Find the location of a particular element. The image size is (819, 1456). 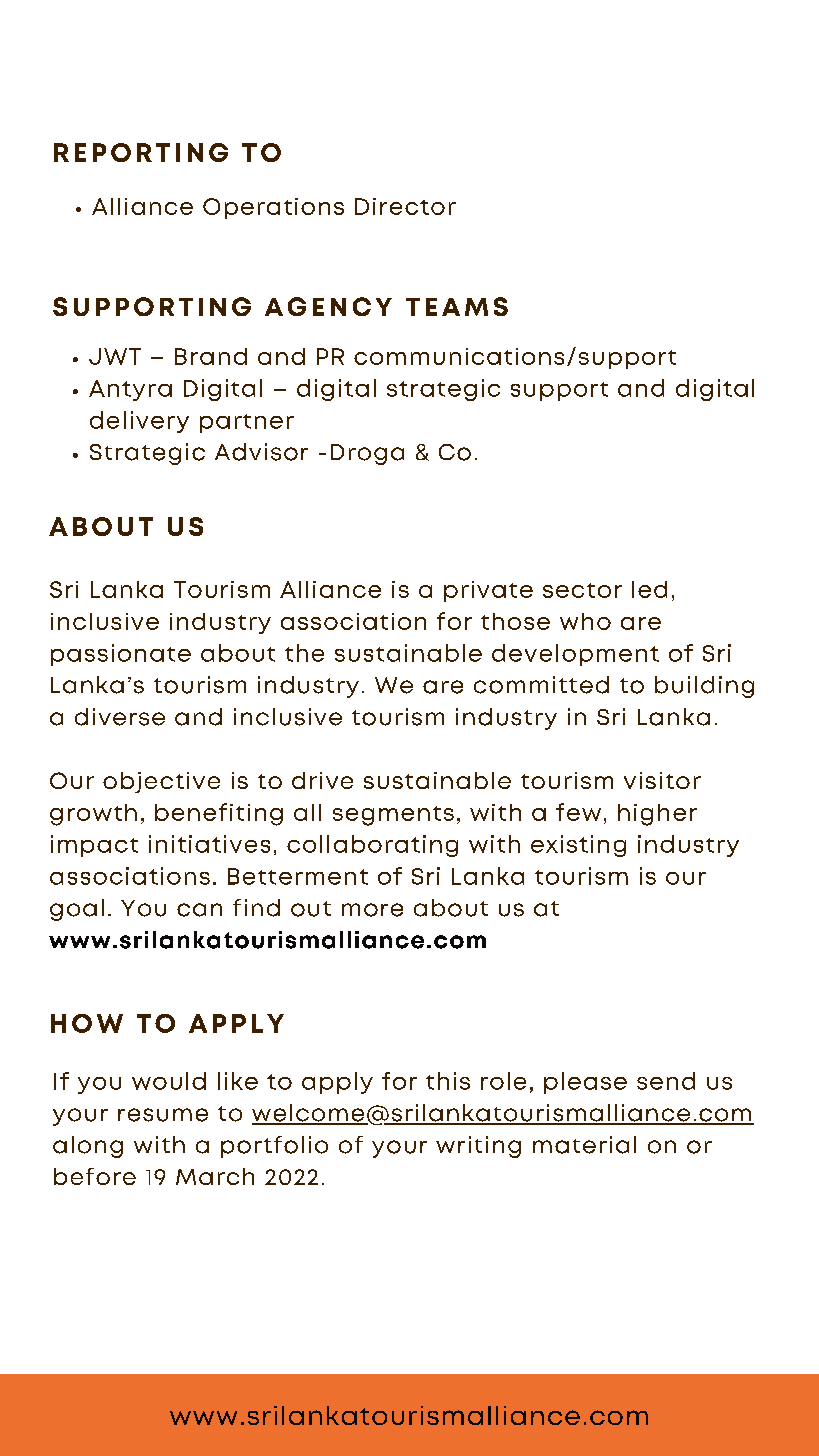

Director is located at coordinates (405, 206).
